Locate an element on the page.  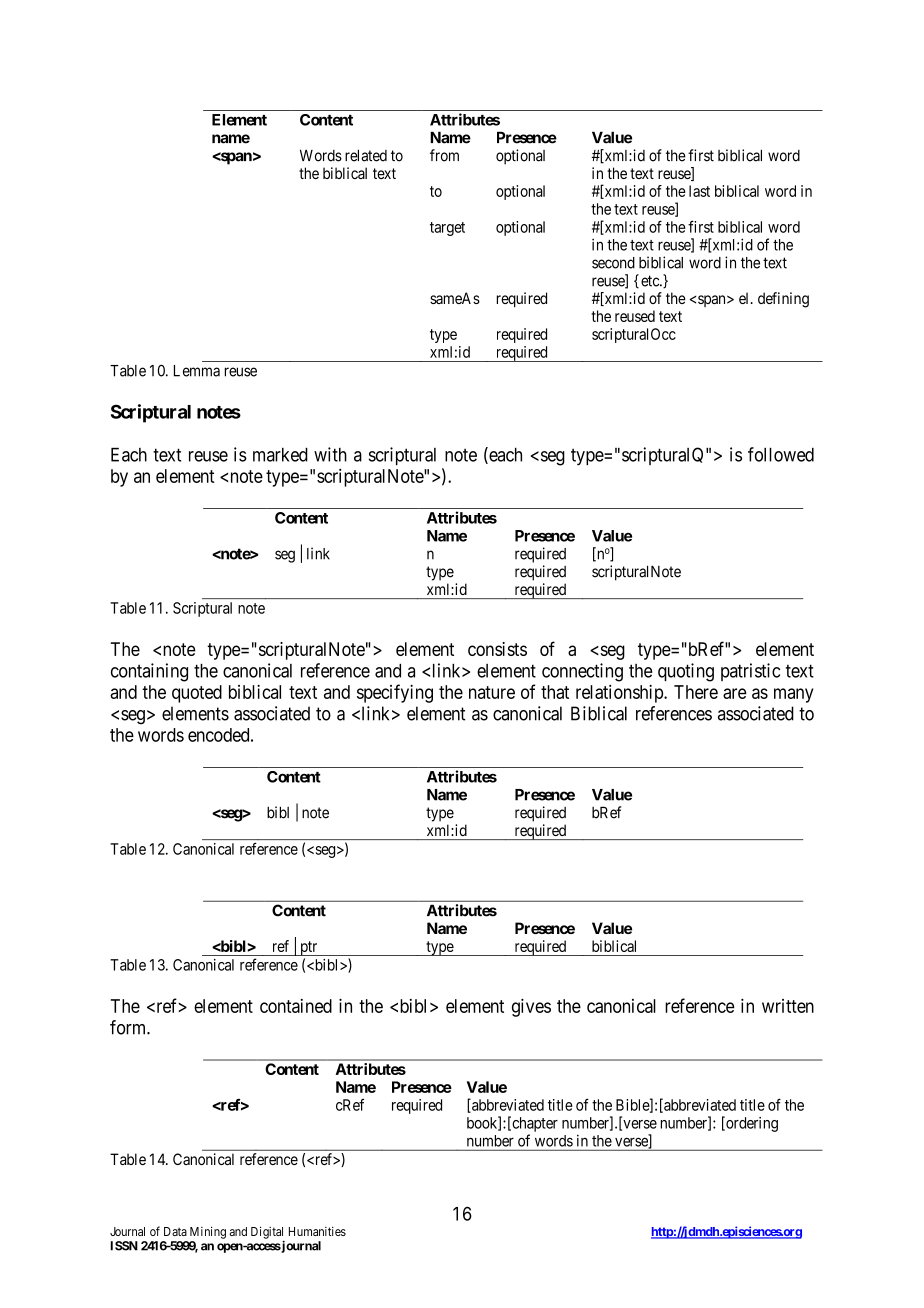
followed is located at coordinates (781, 454).
